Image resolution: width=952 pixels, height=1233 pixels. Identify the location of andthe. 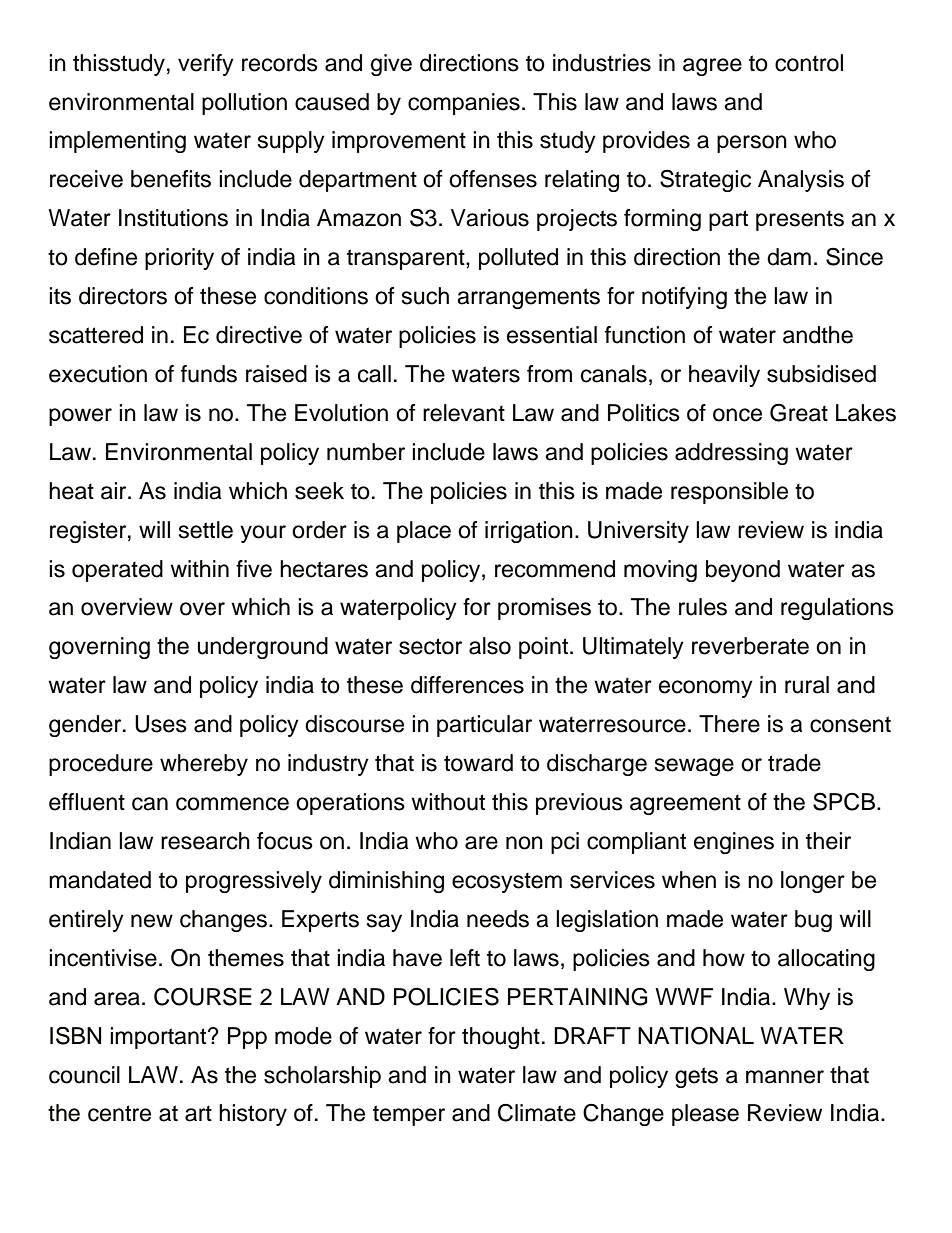
(818, 335).
